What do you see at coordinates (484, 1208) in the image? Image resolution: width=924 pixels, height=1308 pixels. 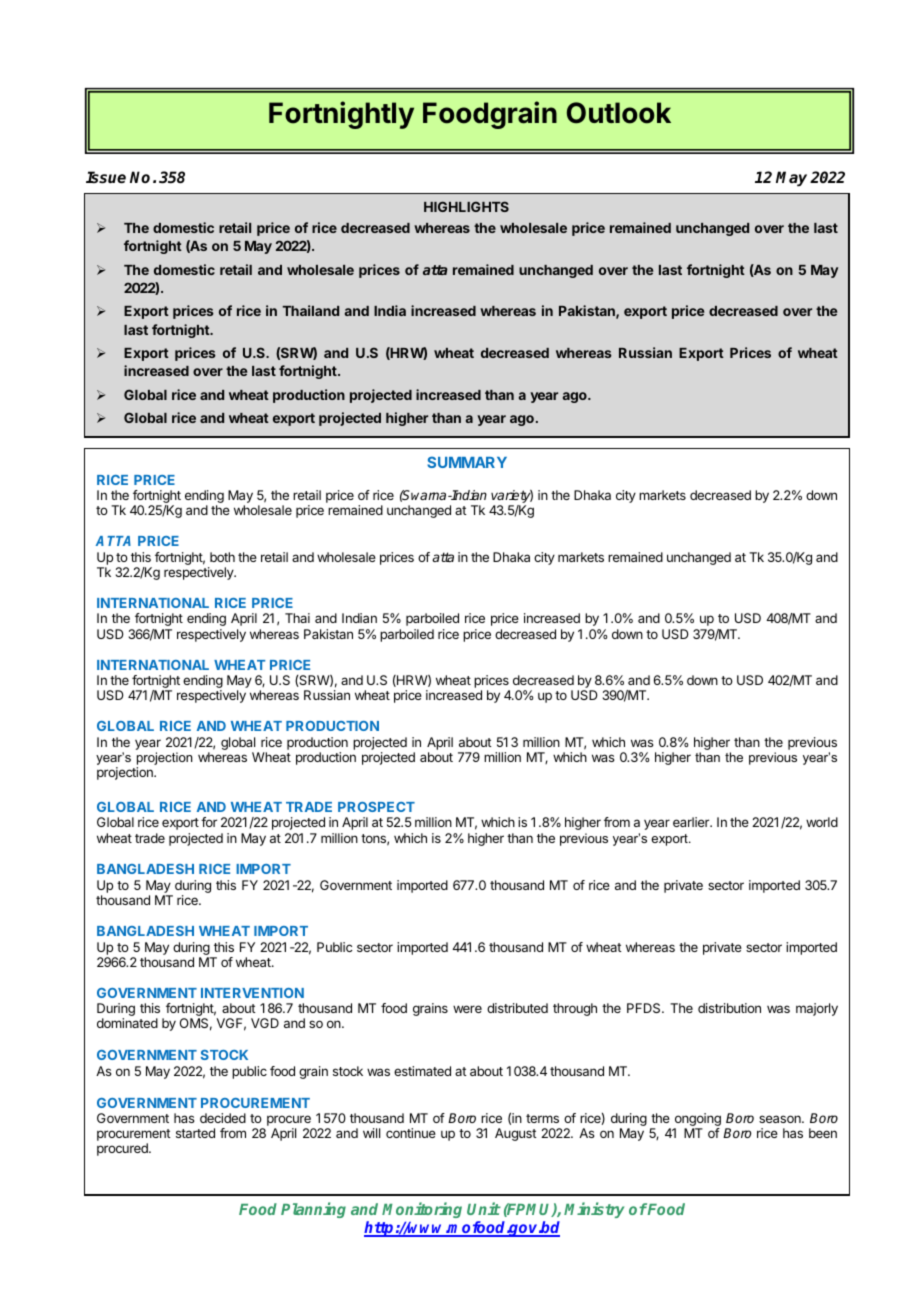 I see `Unit` at bounding box center [484, 1208].
